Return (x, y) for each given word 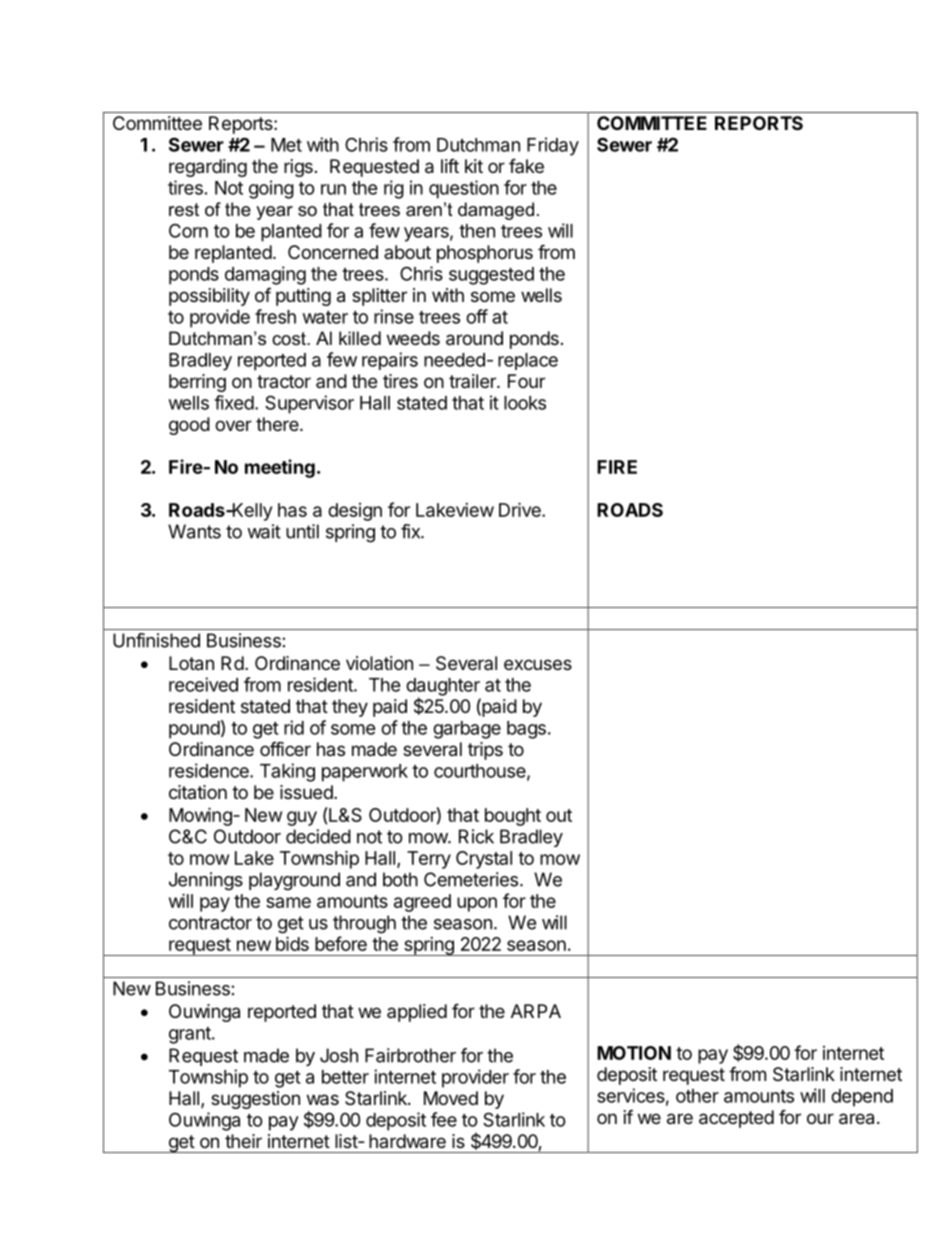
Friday (553, 146)
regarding (208, 168)
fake (526, 165)
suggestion (255, 1100)
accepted (736, 1119)
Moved (451, 1098)
